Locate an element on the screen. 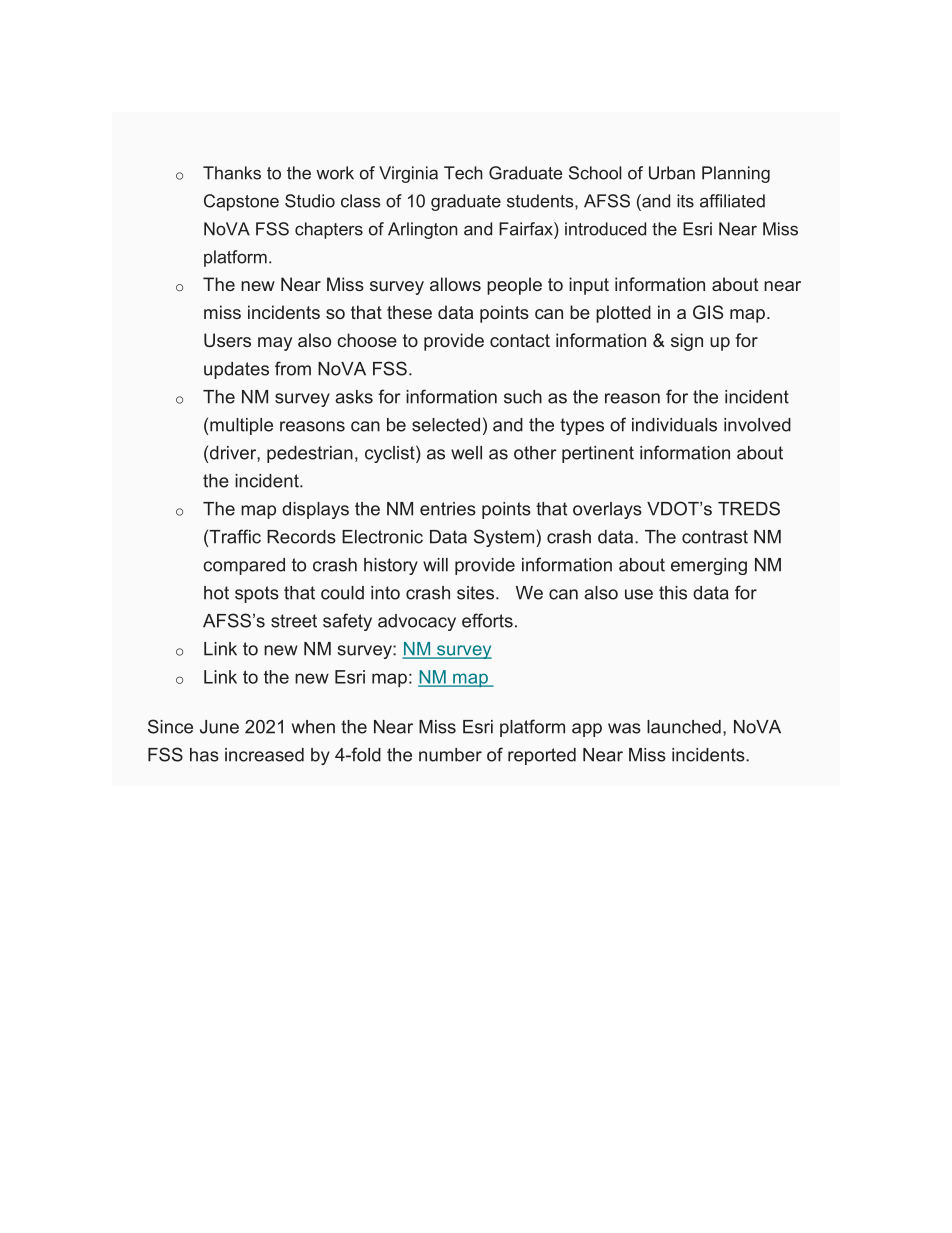  Tech is located at coordinates (463, 173).
